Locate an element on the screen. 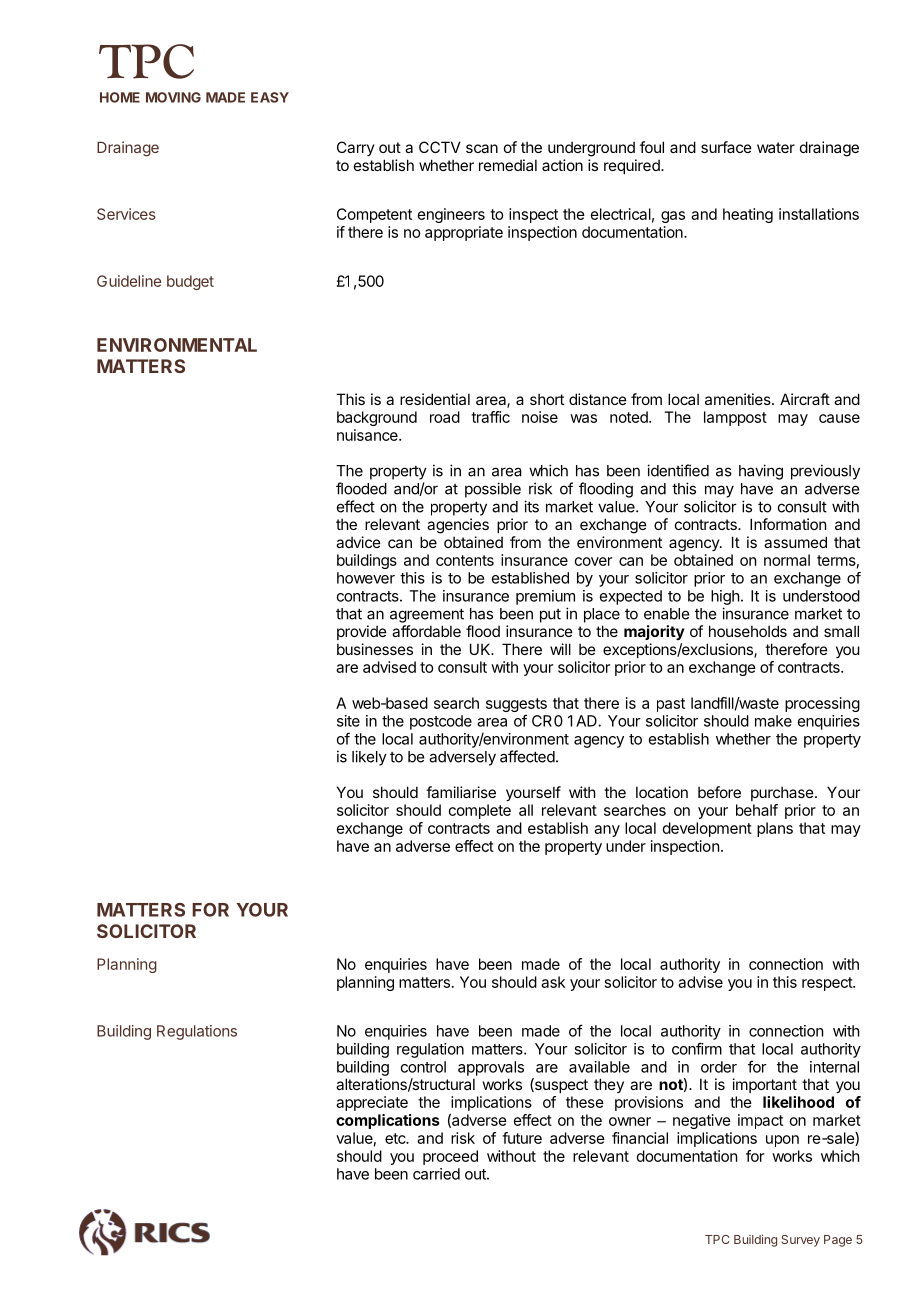  site is located at coordinates (348, 721).
